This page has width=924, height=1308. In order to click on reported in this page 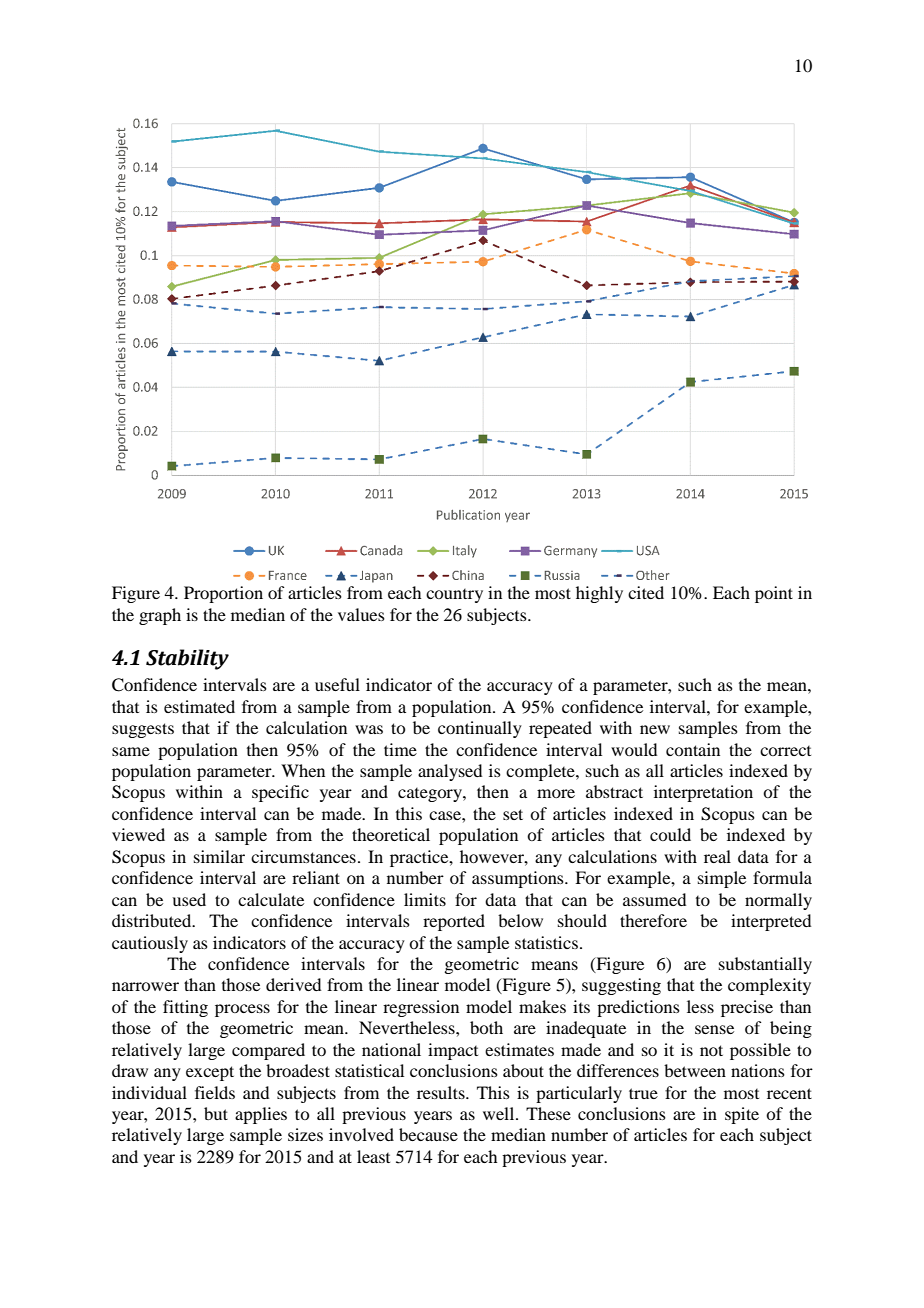, I will do `click(454, 922)`.
